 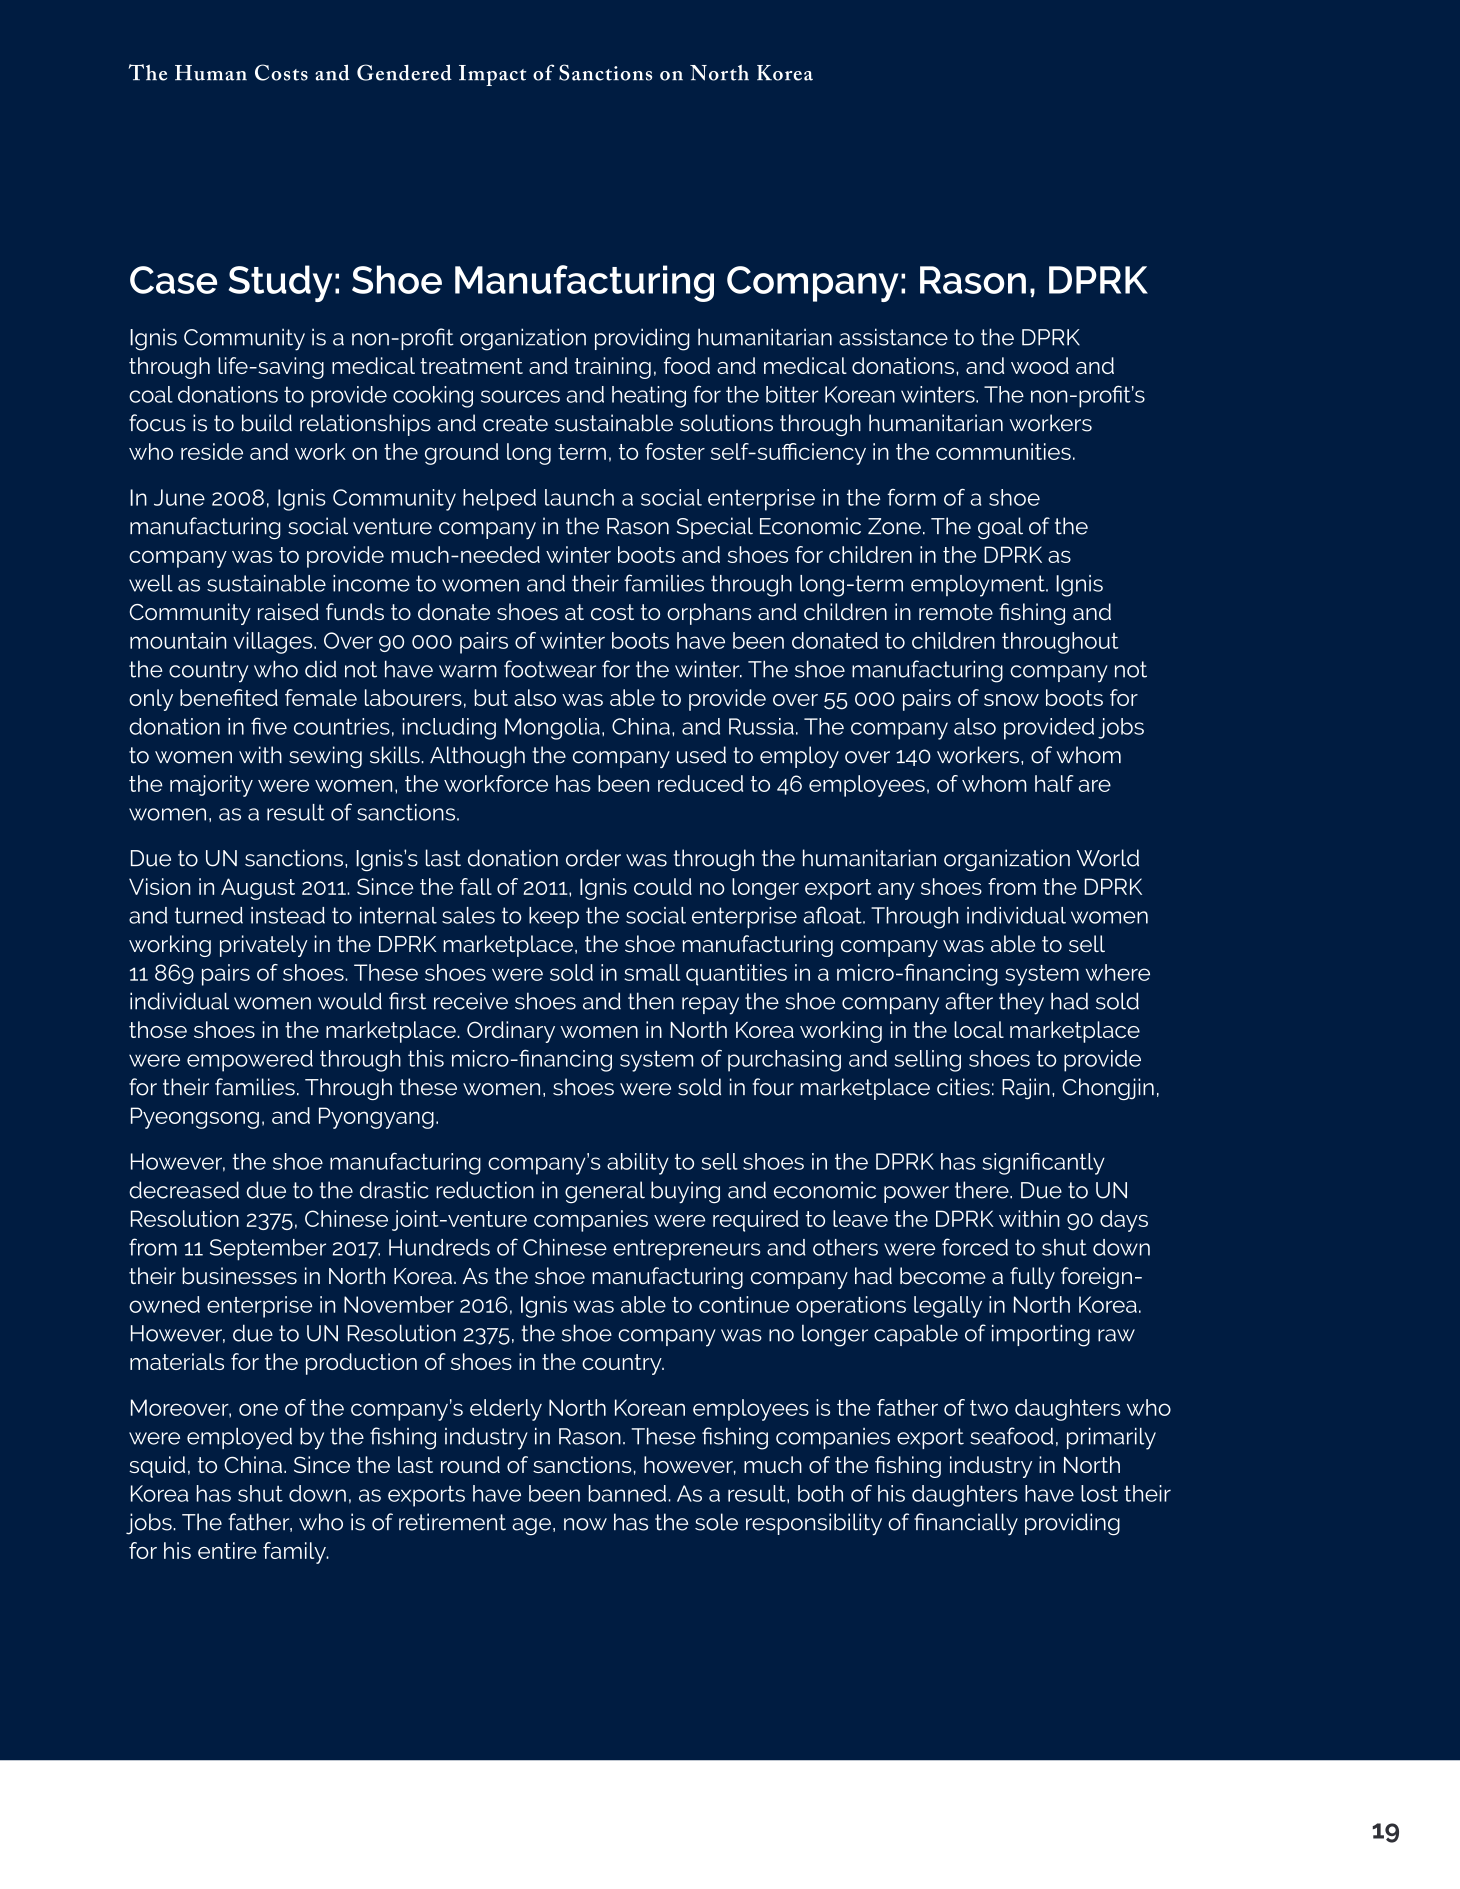 I want to click on reduced, so click(x=700, y=783).
